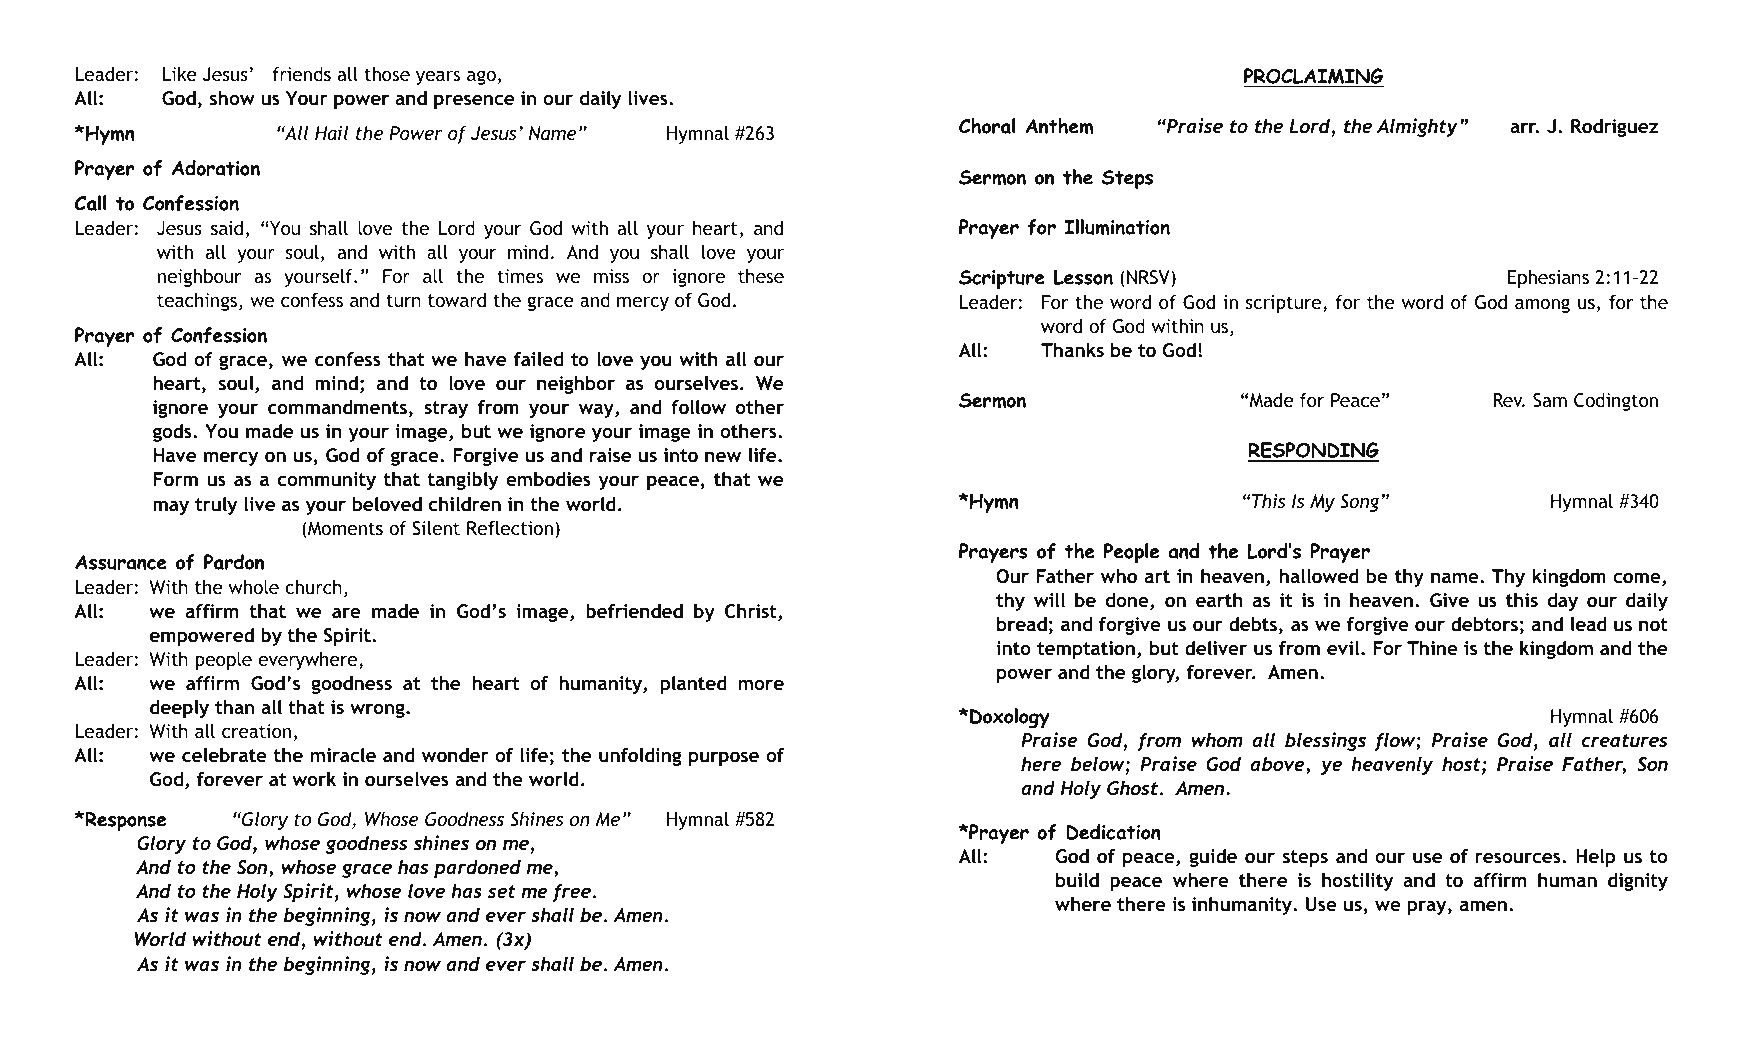 The image size is (1743, 1058). Describe the element at coordinates (124, 821) in the screenshot. I see `Response` at that location.
